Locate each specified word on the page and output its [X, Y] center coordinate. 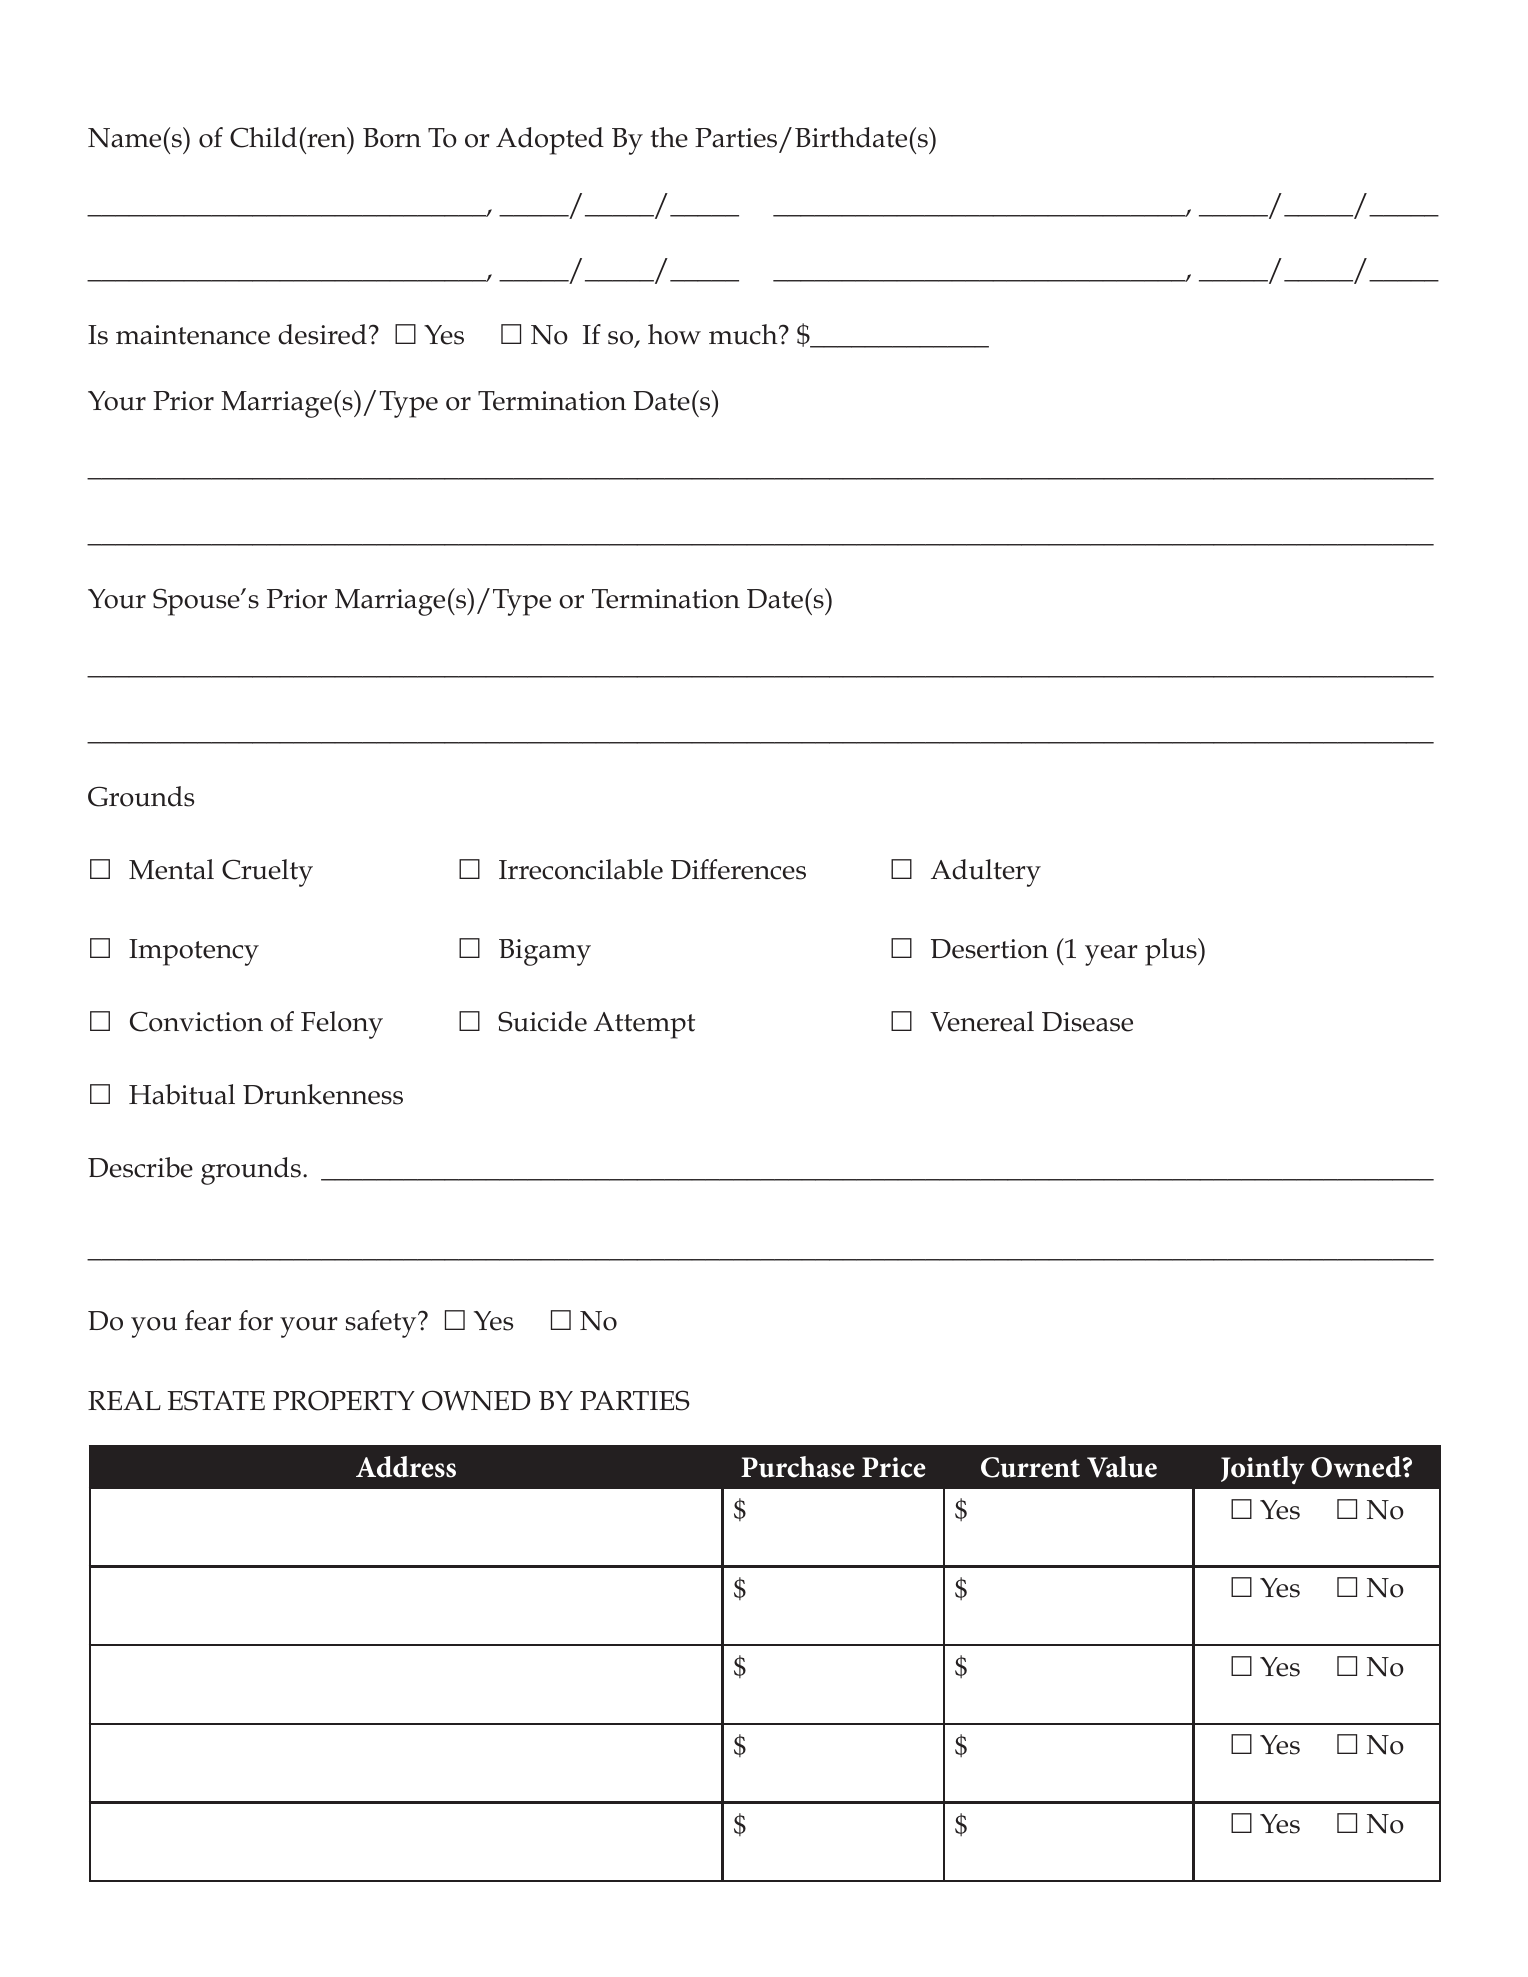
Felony [342, 1025]
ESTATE [216, 1400]
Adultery [986, 873]
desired [322, 334]
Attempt [644, 1025]
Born [392, 138]
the [669, 137]
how [674, 334]
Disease [1087, 1022]
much [744, 334]
